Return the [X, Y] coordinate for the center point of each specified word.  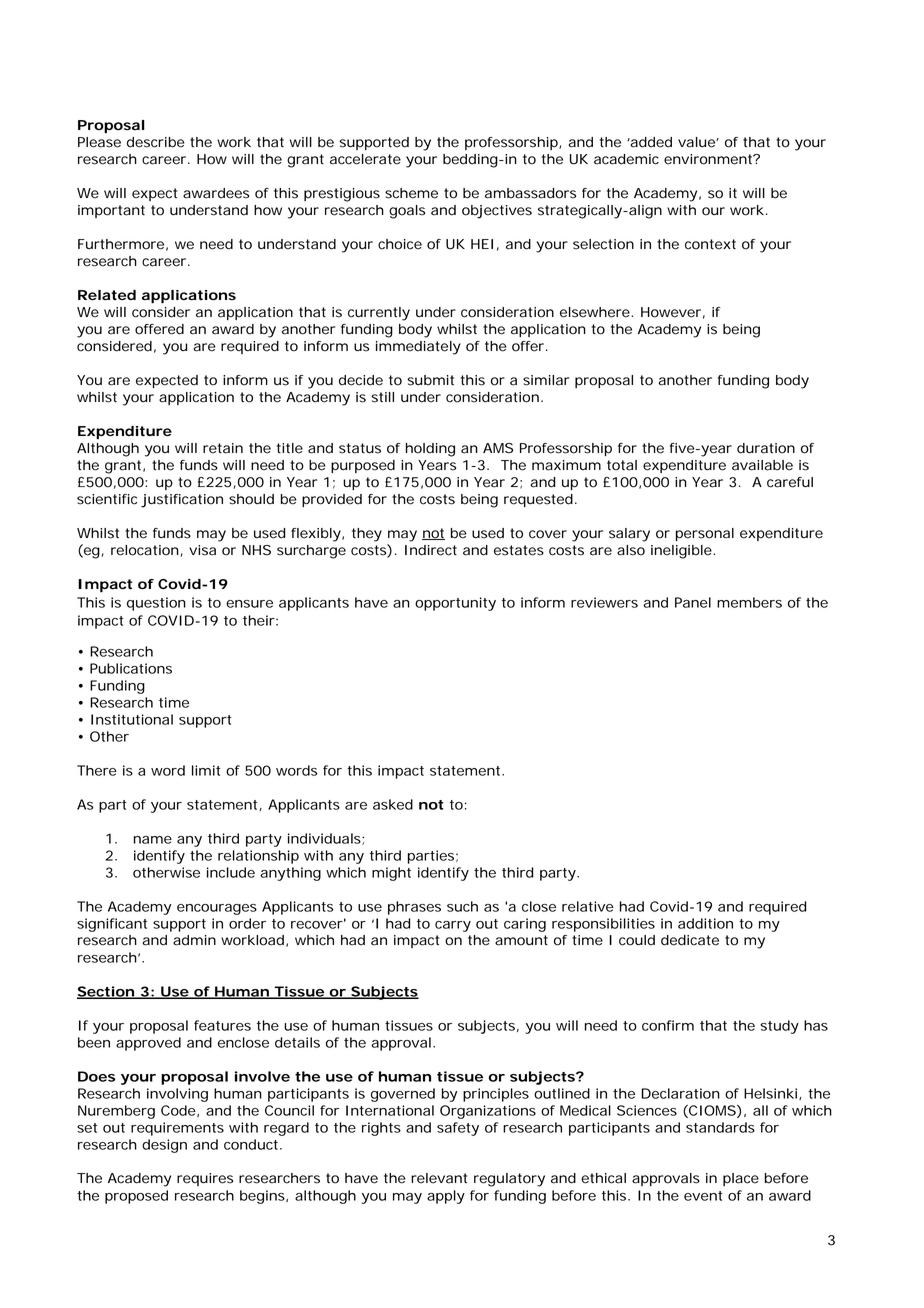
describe [156, 142]
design [164, 1146]
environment [709, 159]
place [741, 1179]
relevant [439, 1178]
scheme [411, 193]
